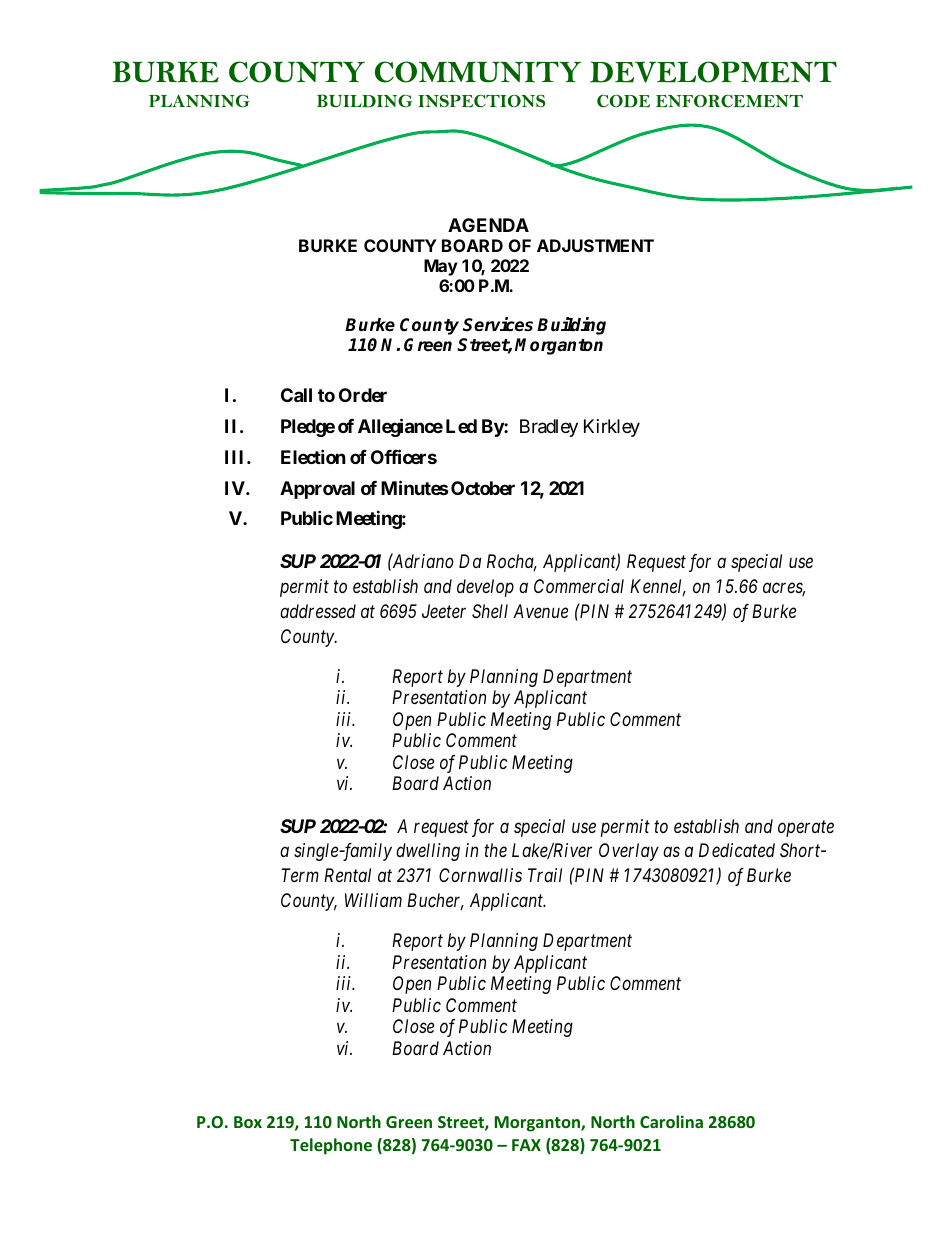 This screenshot has height=1233, width=952. Describe the element at coordinates (729, 101) in the screenshot. I see `ENFORCEMENT` at that location.
